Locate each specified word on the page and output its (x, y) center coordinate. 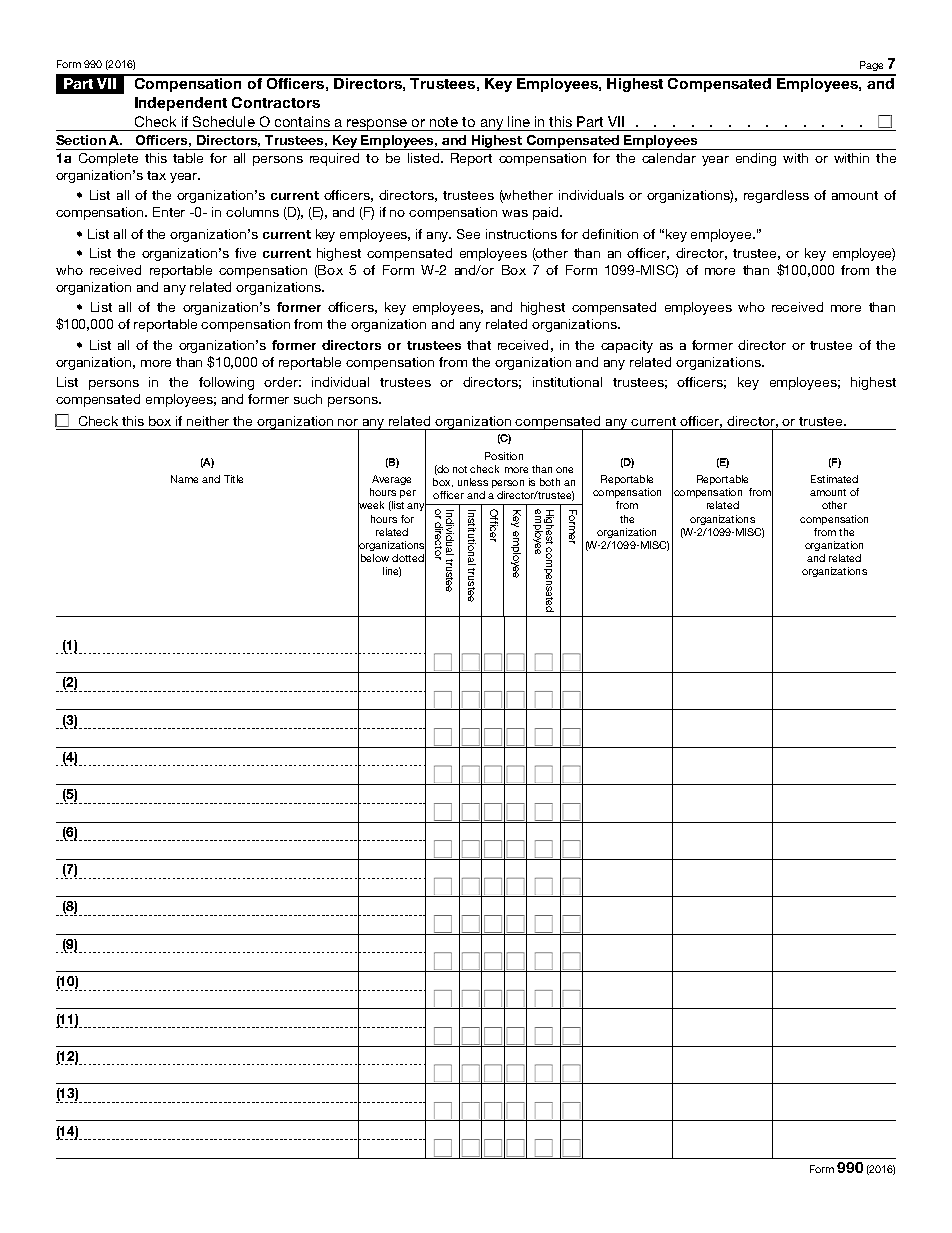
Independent (181, 104)
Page (871, 66)
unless (473, 482)
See (468, 234)
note (444, 122)
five (245, 253)
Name (184, 479)
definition (610, 234)
